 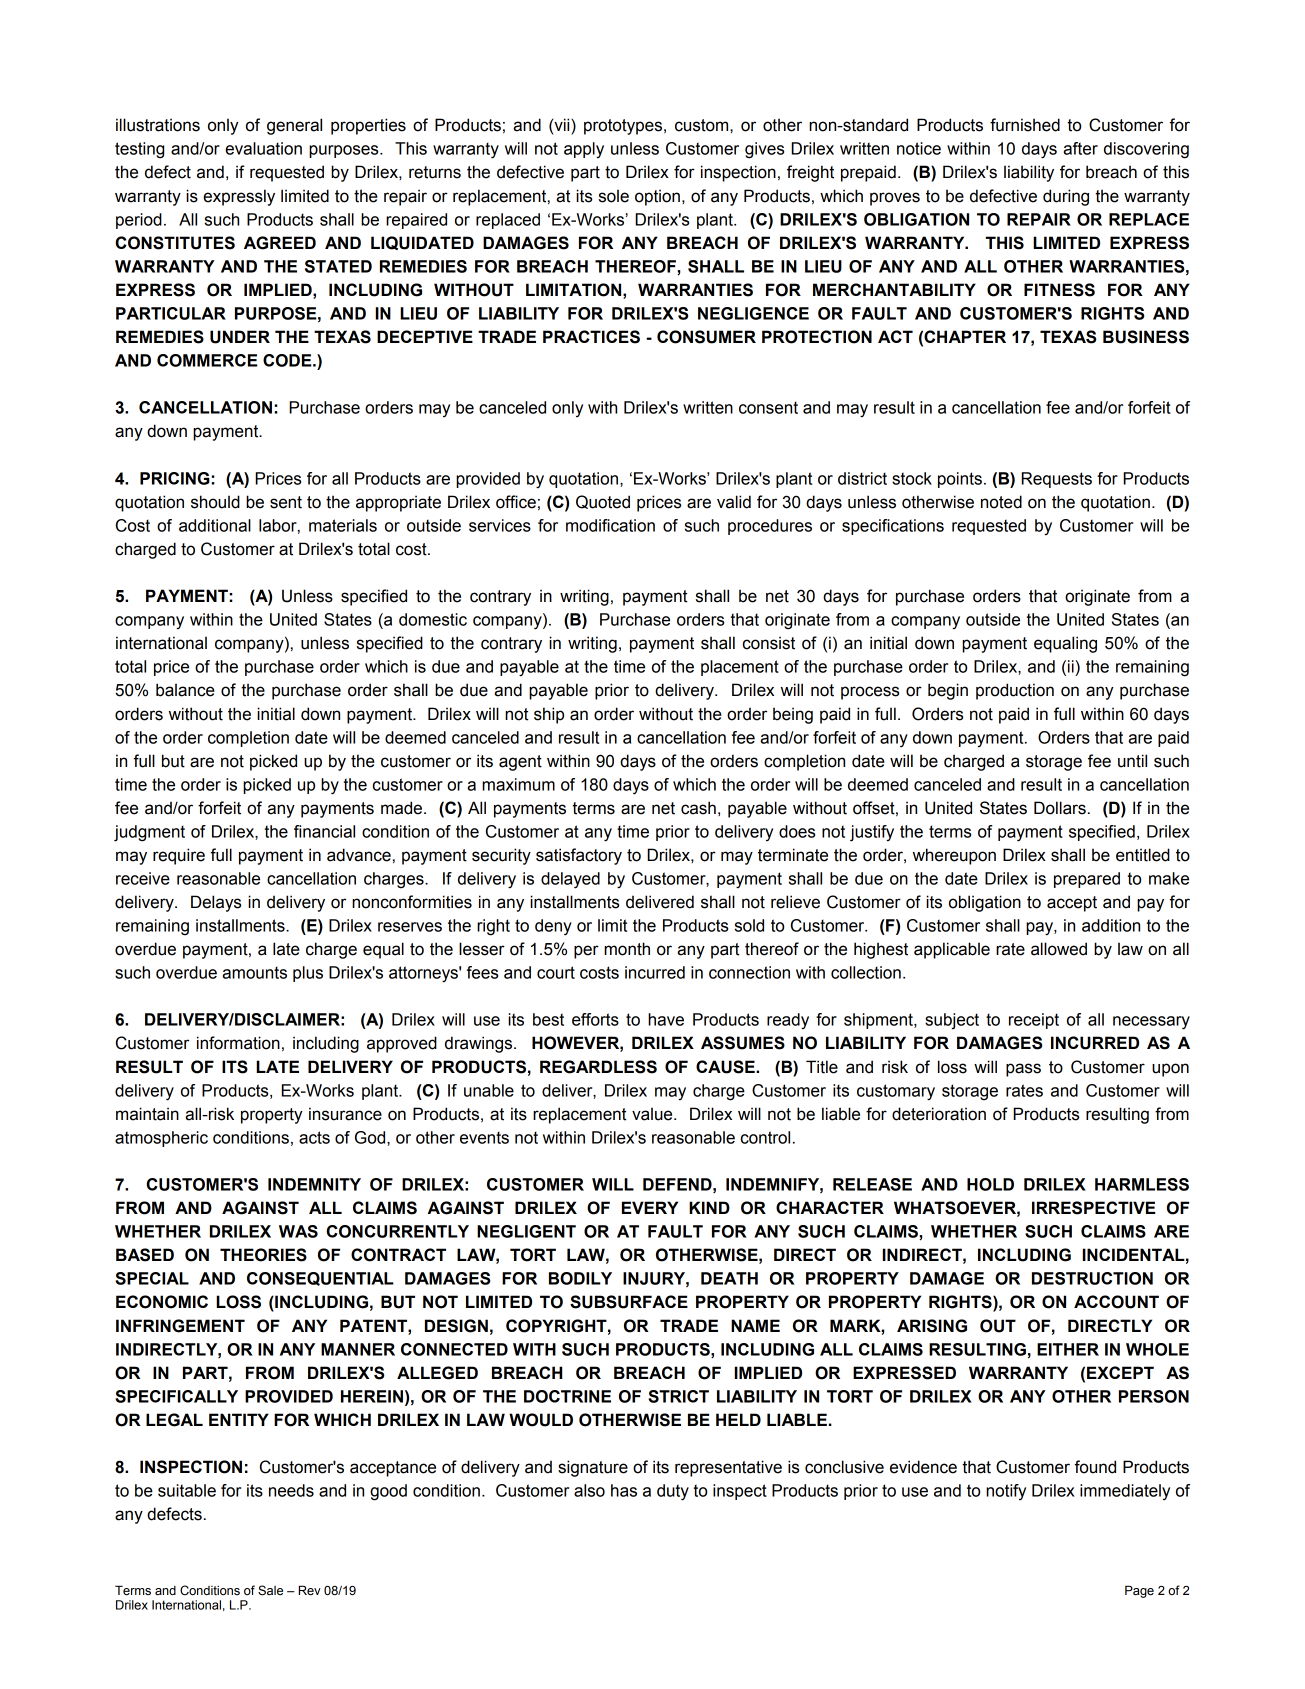 What do you see at coordinates (1057, 480) in the screenshot?
I see `Requests` at bounding box center [1057, 480].
